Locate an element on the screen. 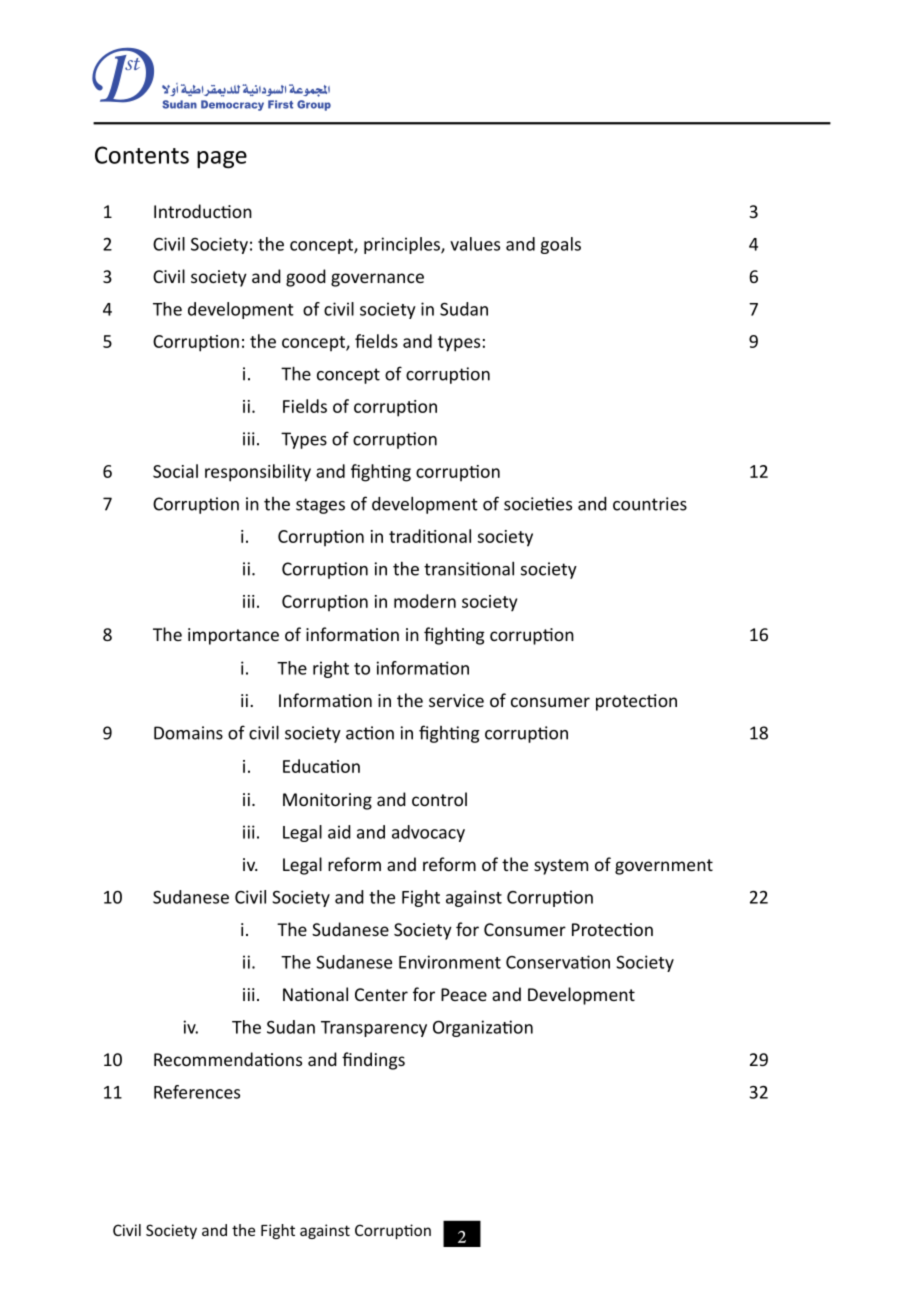 The image size is (924, 1311). modern is located at coordinates (425, 601).
